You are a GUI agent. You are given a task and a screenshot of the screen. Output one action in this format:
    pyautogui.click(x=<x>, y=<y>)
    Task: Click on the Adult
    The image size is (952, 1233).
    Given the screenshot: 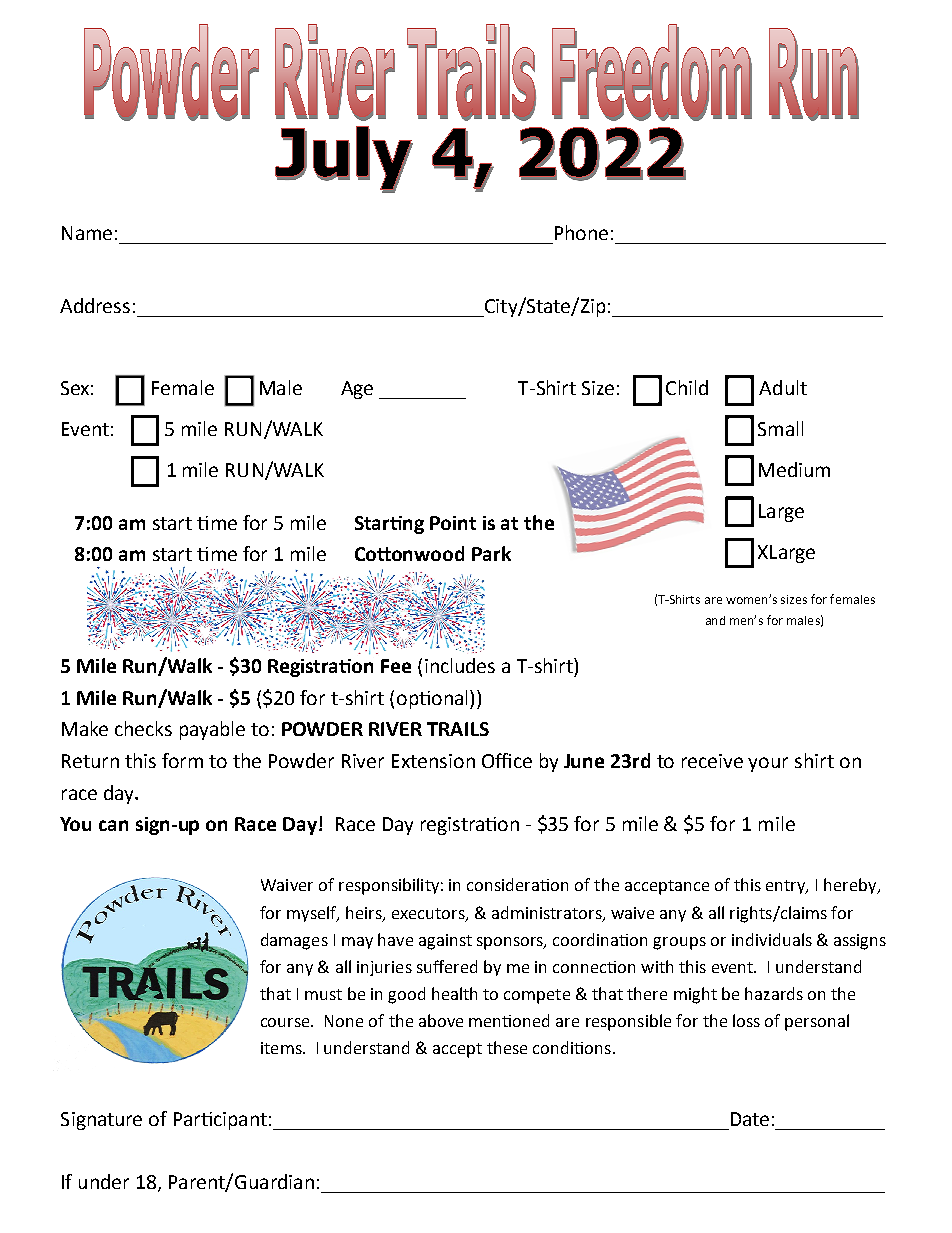 What is the action you would take?
    pyautogui.click(x=783, y=387)
